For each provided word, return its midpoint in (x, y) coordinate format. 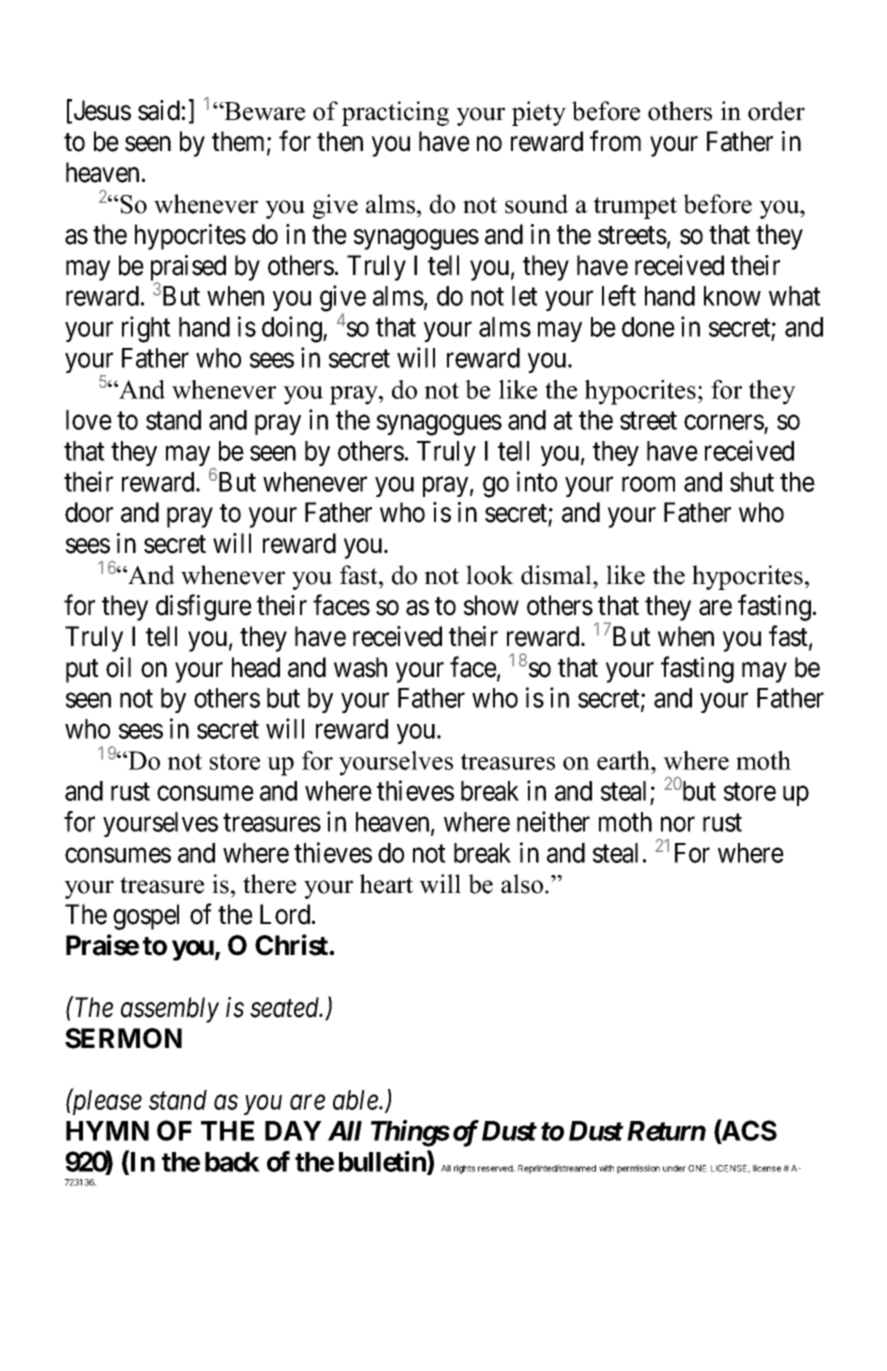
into (537, 481)
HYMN (107, 1131)
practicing (395, 113)
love (89, 420)
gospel (146, 917)
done (648, 327)
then (340, 141)
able (356, 1100)
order (776, 111)
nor (678, 824)
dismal (557, 575)
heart (386, 884)
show (491, 605)
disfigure (204, 607)
